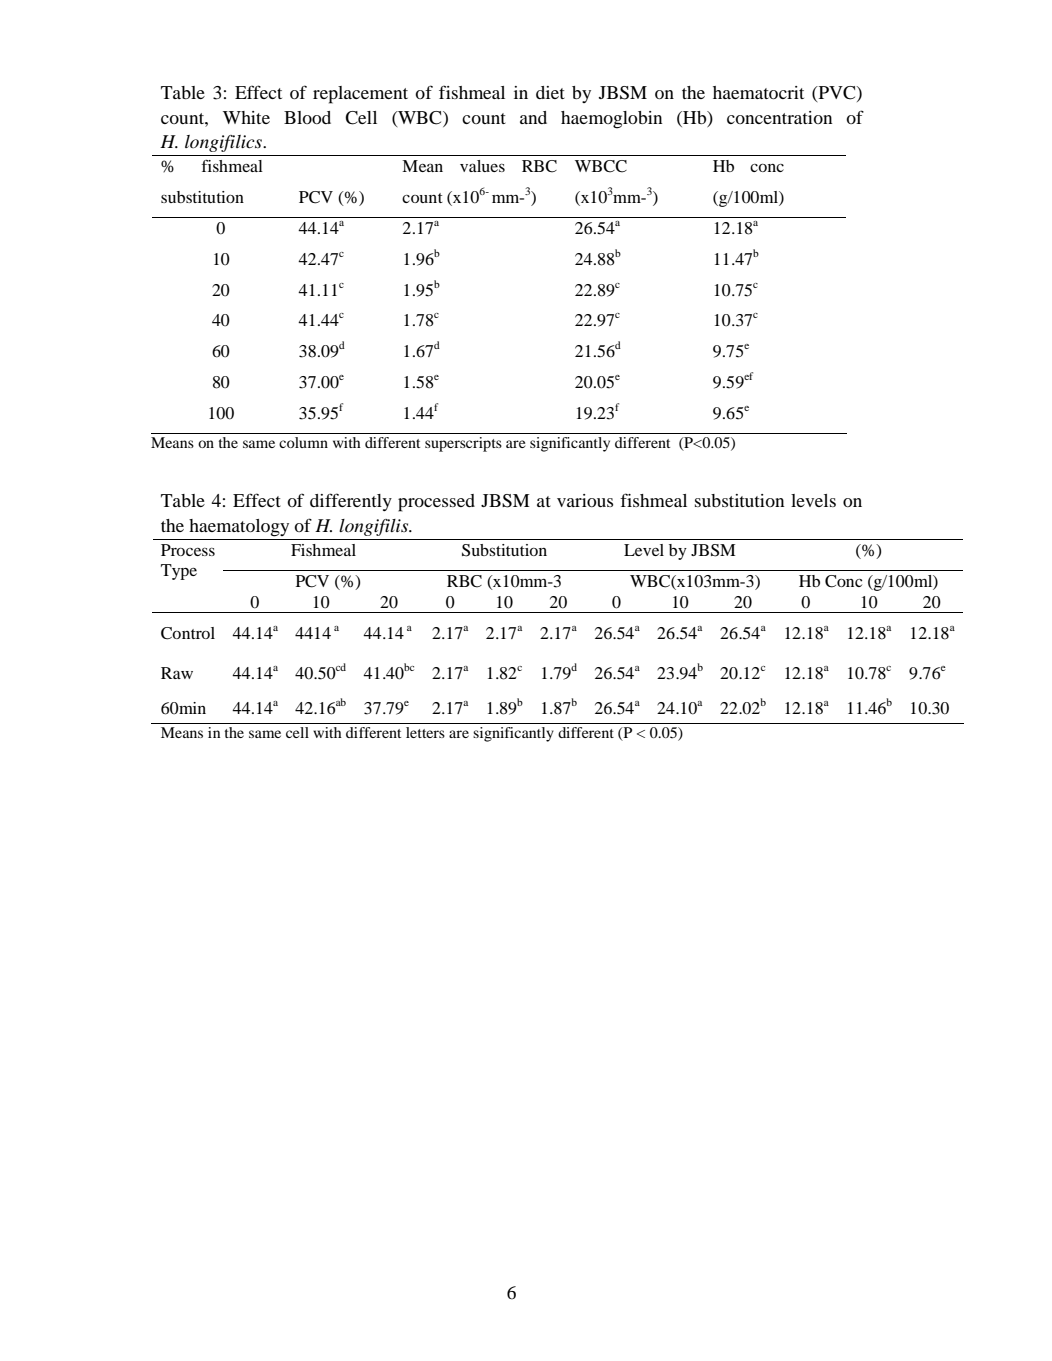 Image resolution: width=1052 pixels, height=1361 pixels. I want to click on Type, so click(179, 572).
